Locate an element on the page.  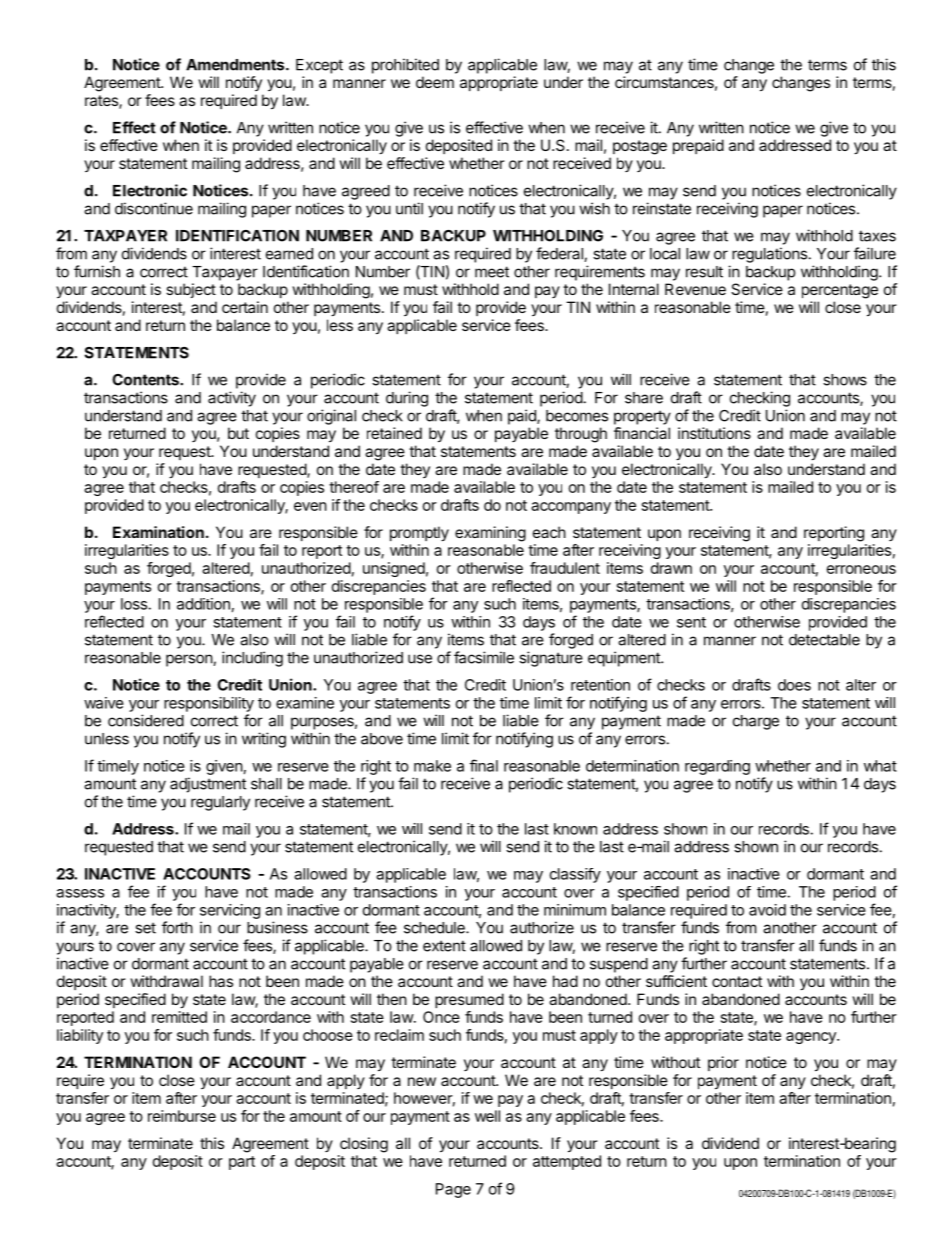
prior is located at coordinates (723, 1063).
